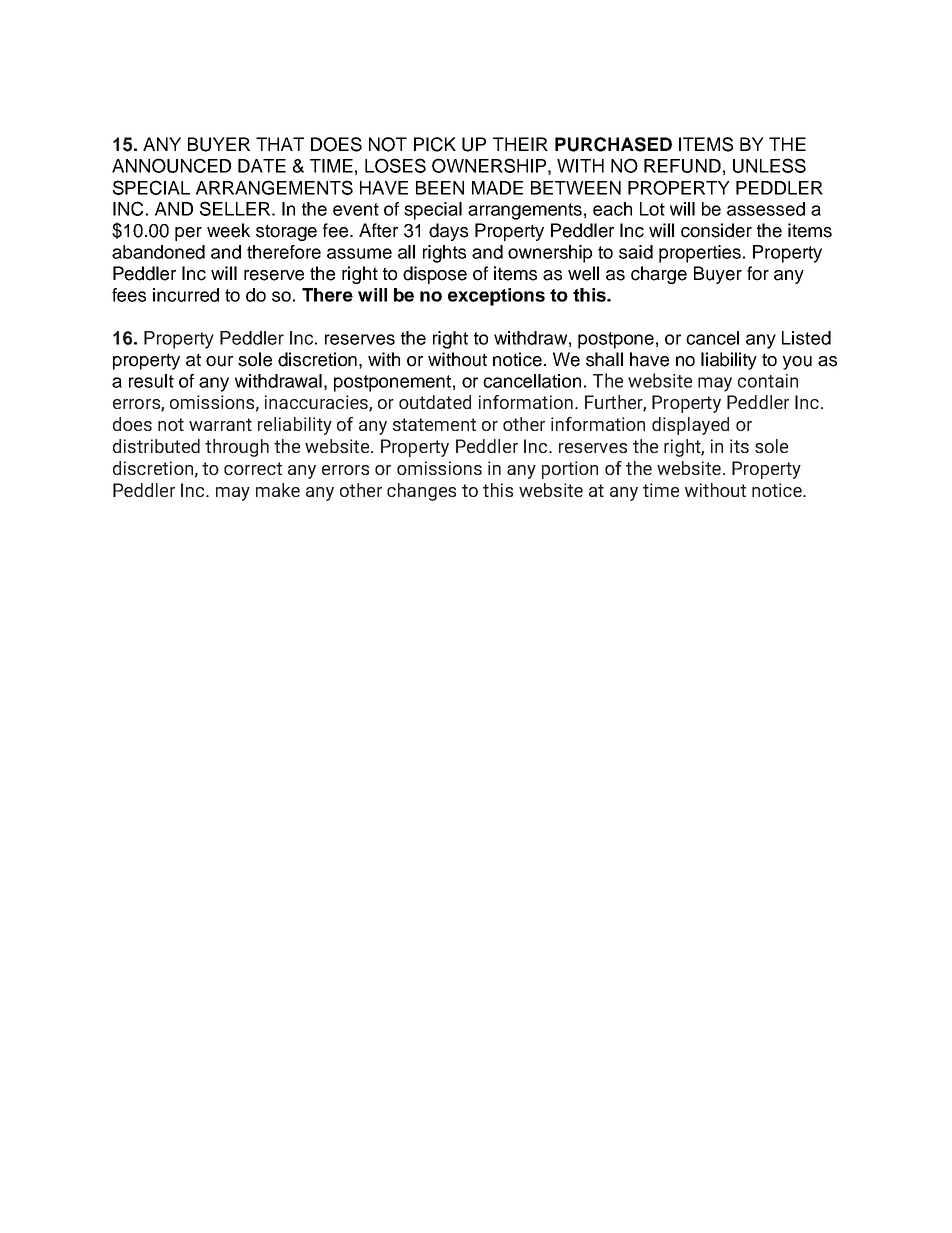 Image resolution: width=952 pixels, height=1233 pixels. Describe the element at coordinates (496, 297) in the screenshot. I see `exceptions` at that location.
